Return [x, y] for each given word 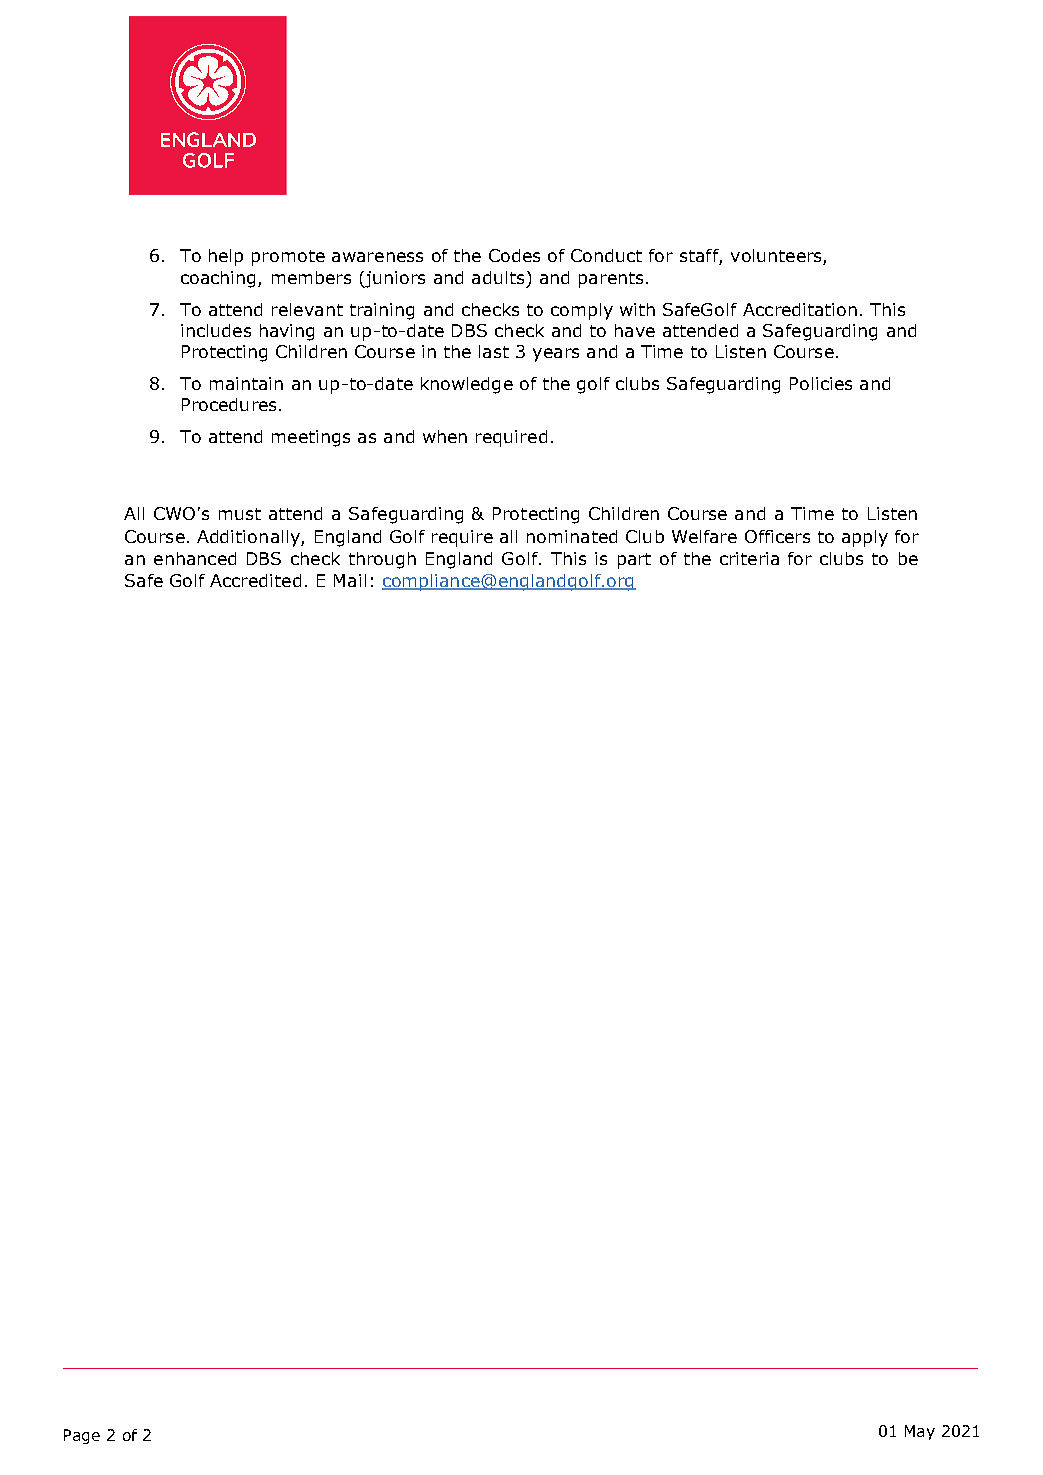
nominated [572, 536]
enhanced [195, 558]
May [920, 1432]
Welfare [704, 536]
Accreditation [800, 309]
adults [498, 277]
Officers [777, 536]
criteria [749, 558]
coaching [218, 279]
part [634, 561]
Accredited [255, 580]
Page [82, 1436]
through [382, 560]
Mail [350, 580]
